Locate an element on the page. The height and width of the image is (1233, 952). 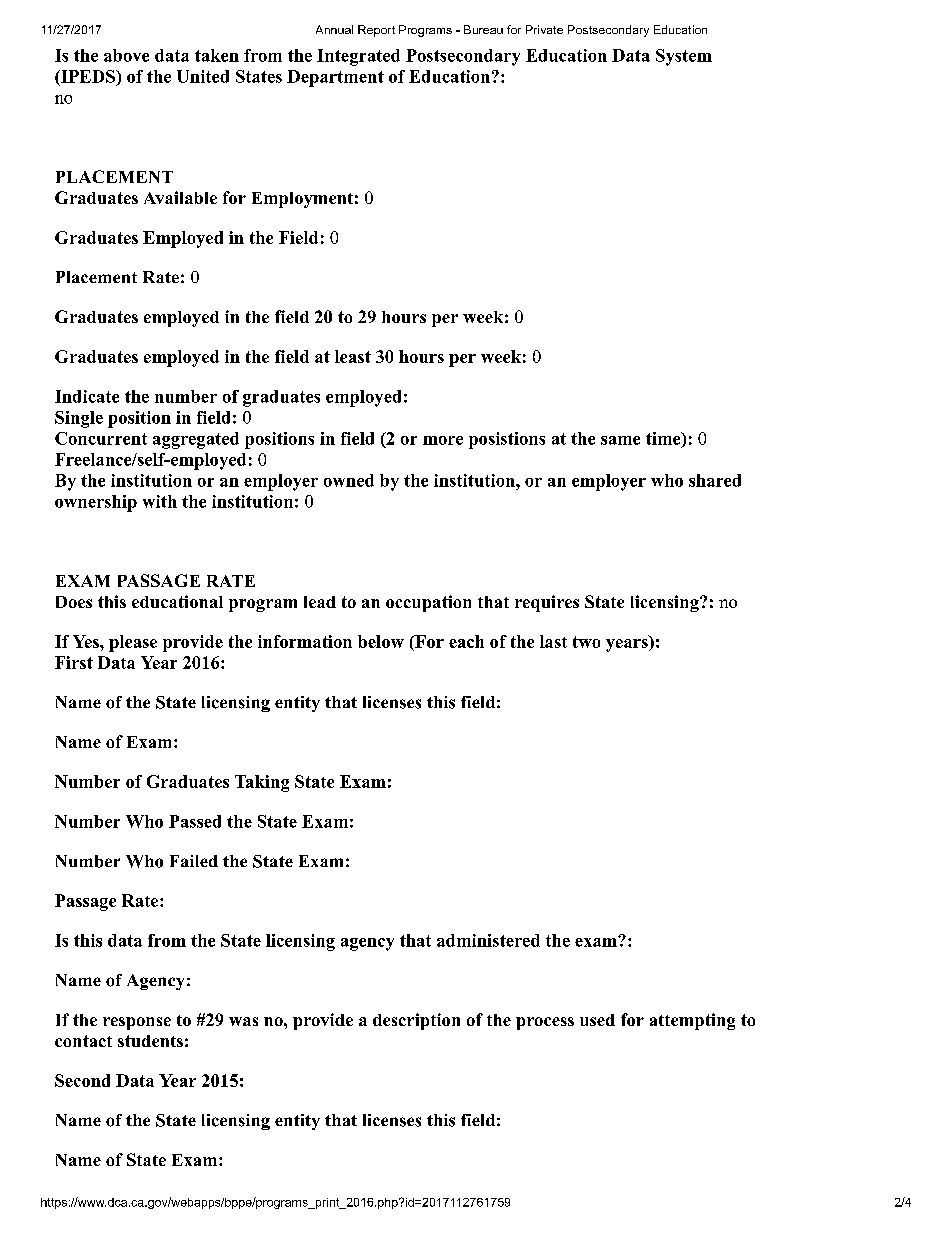
please is located at coordinates (133, 643).
